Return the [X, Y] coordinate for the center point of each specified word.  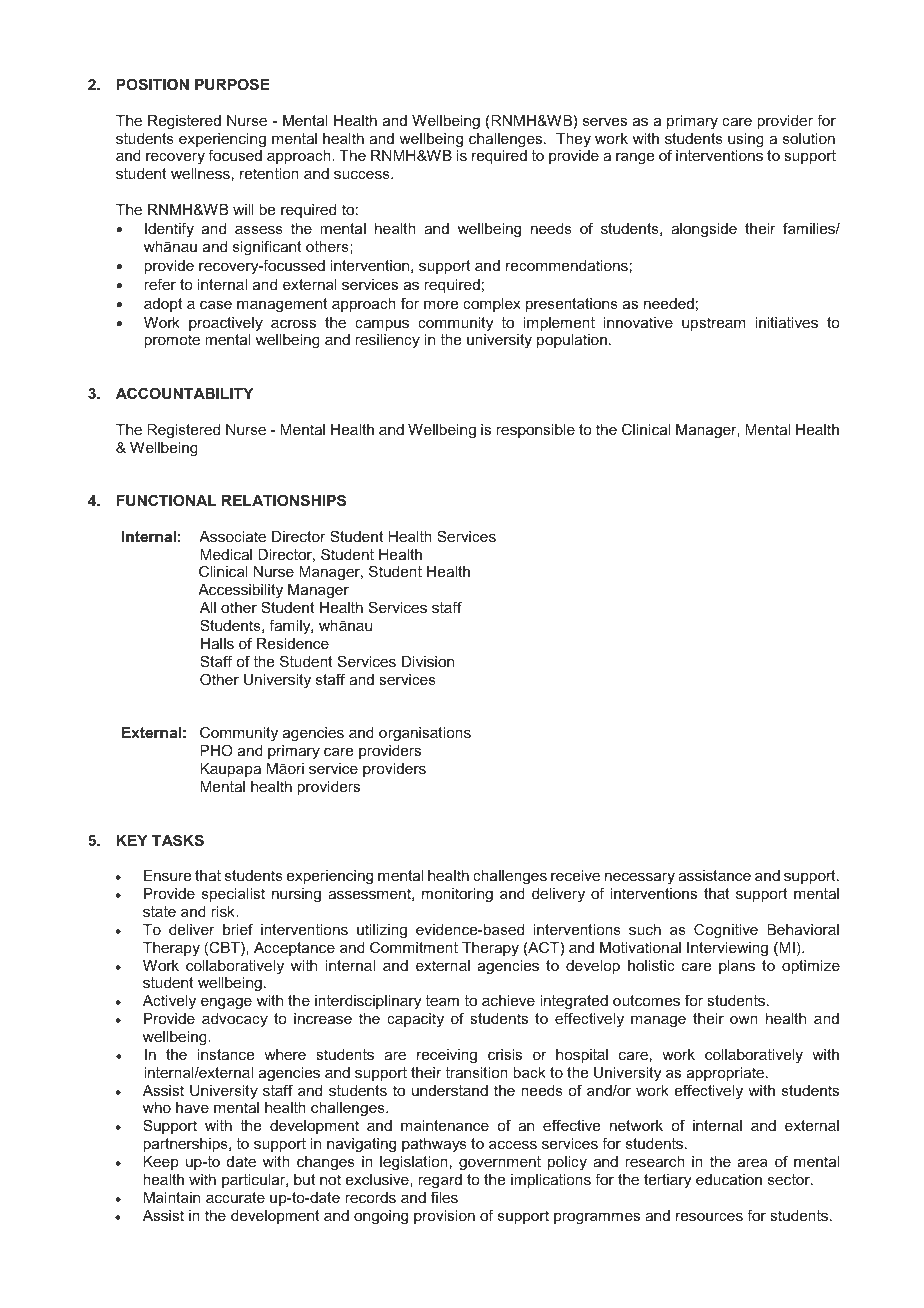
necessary [639, 880]
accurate [235, 1197]
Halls [217, 643]
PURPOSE [232, 84]
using [746, 140]
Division [428, 661]
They [573, 140]
